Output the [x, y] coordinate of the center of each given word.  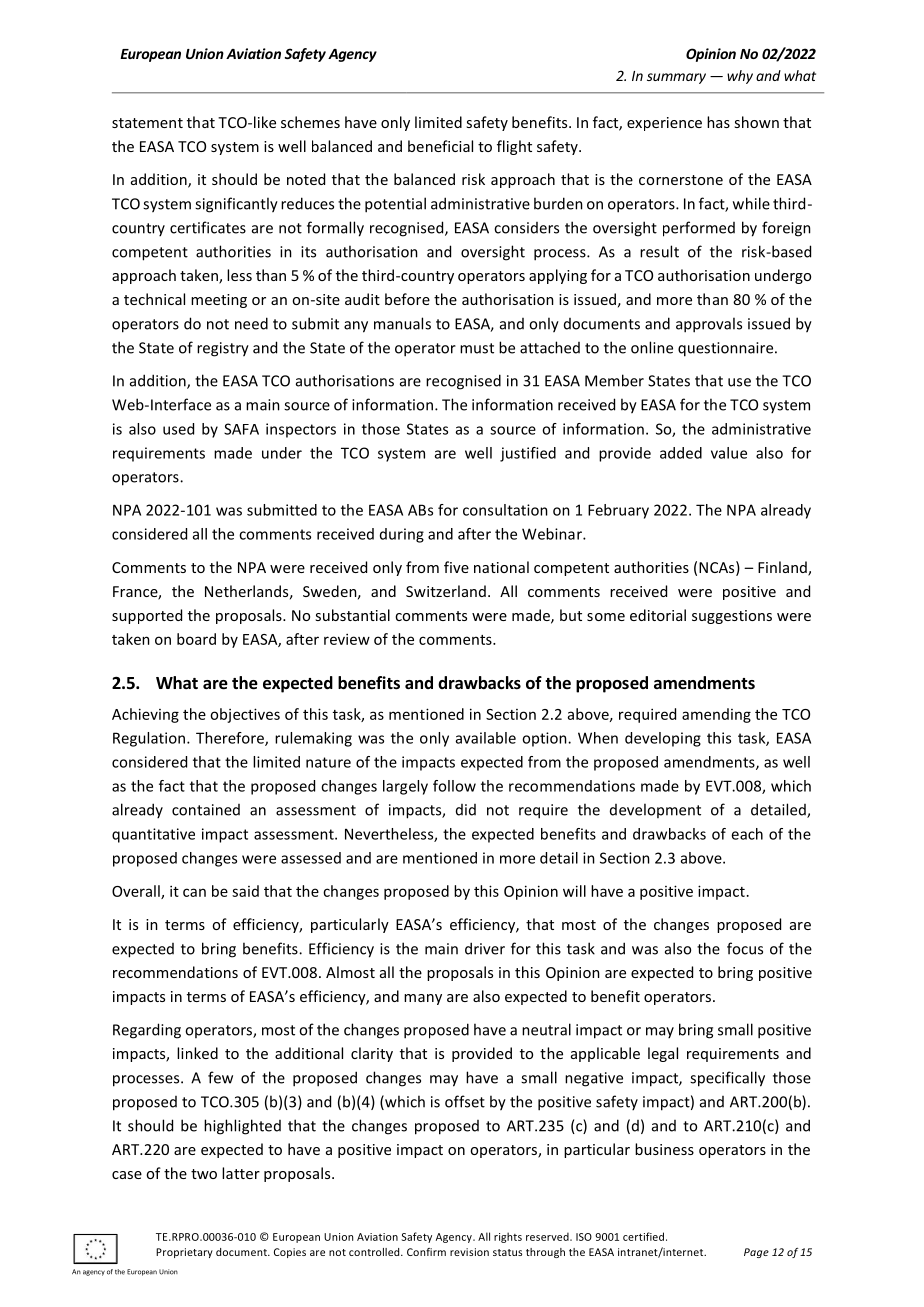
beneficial [440, 146]
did [466, 810]
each [747, 834]
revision [469, 1252]
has [718, 122]
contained [206, 810]
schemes [310, 122]
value [729, 453]
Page [756, 1253]
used [178, 429]
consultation [505, 510]
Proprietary [184, 1253]
